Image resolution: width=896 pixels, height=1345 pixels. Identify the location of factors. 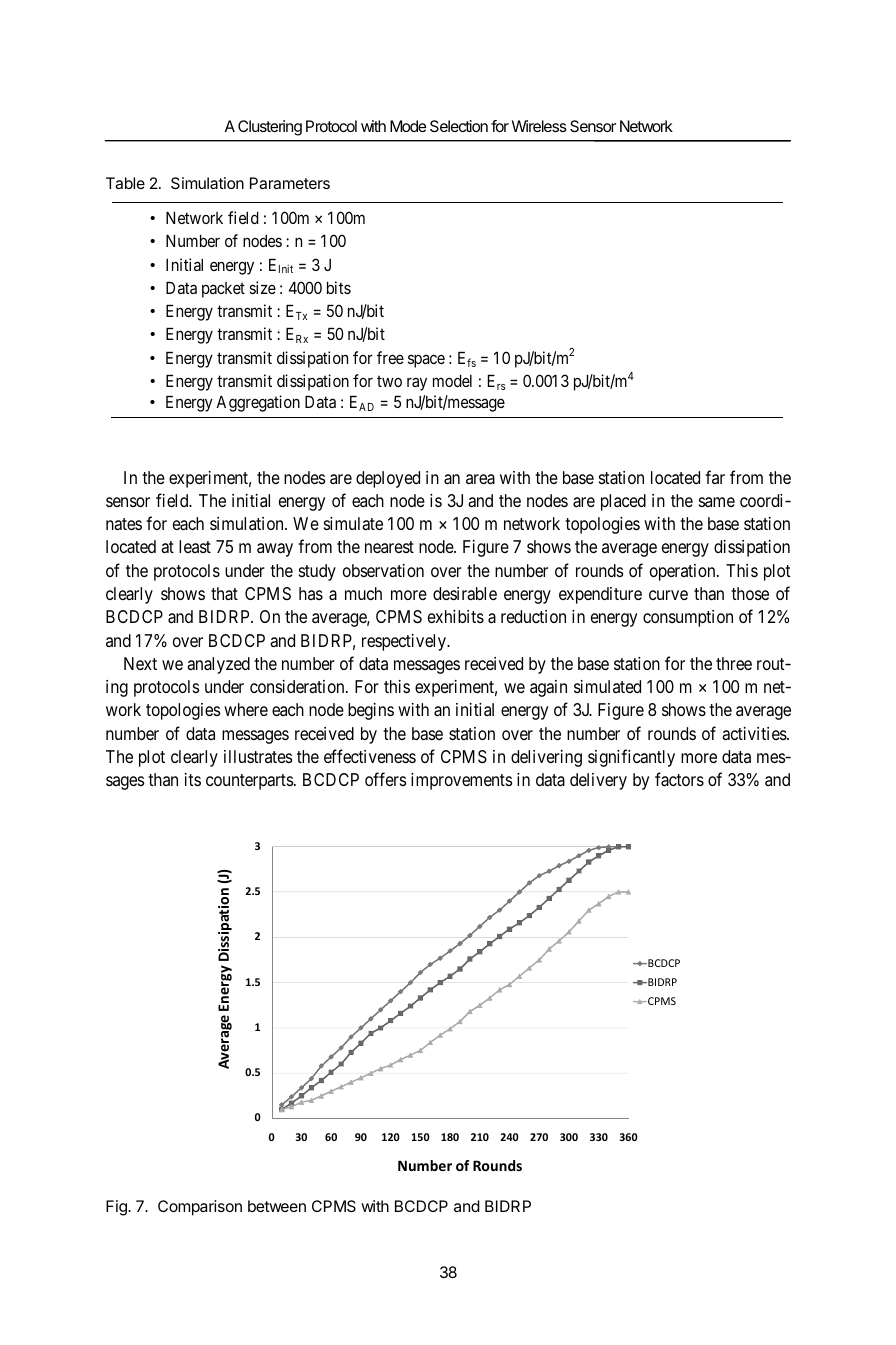
(679, 779).
